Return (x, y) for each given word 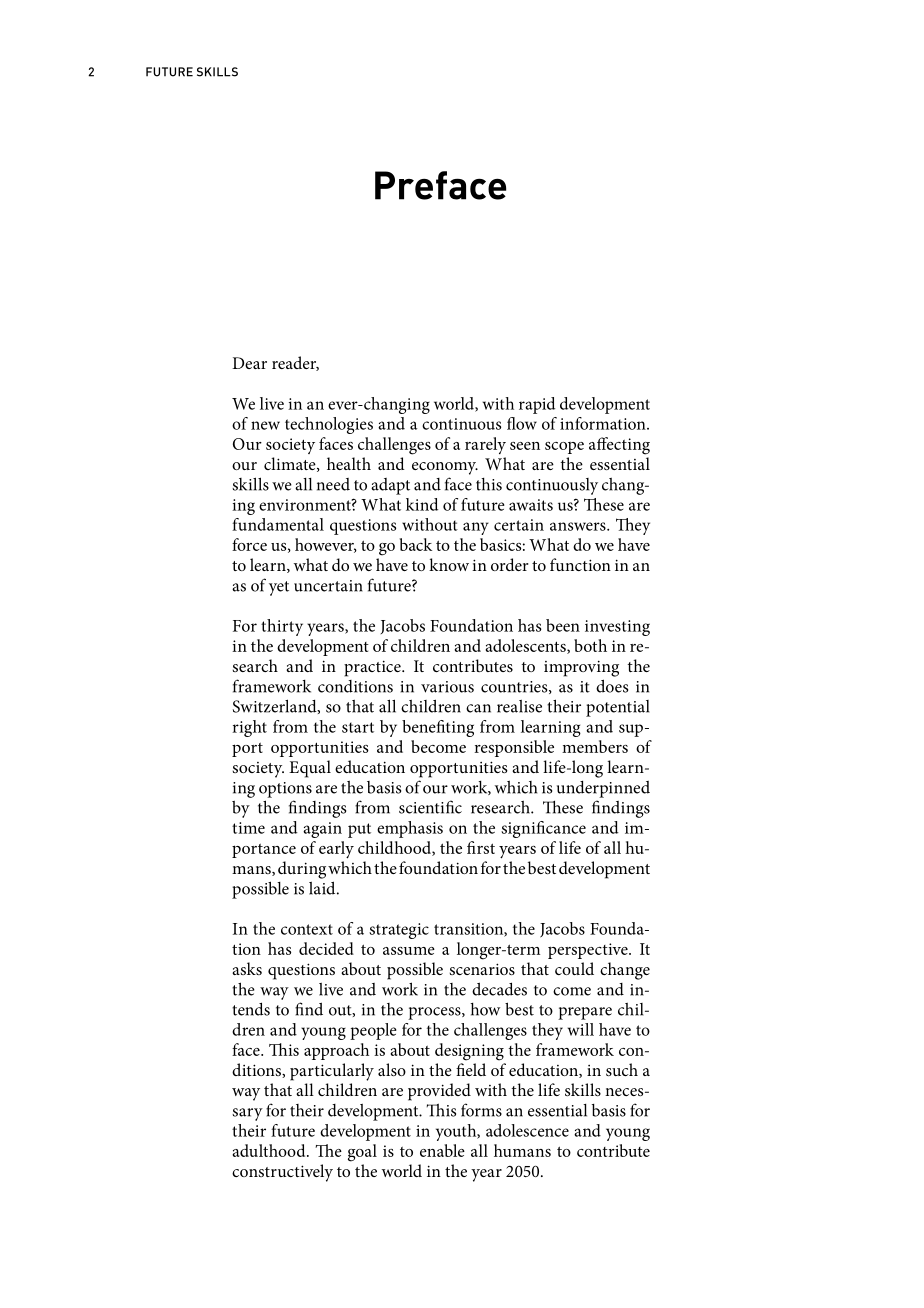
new (265, 425)
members (595, 746)
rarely (485, 445)
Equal (310, 769)
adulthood (270, 1150)
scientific (430, 807)
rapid (537, 405)
